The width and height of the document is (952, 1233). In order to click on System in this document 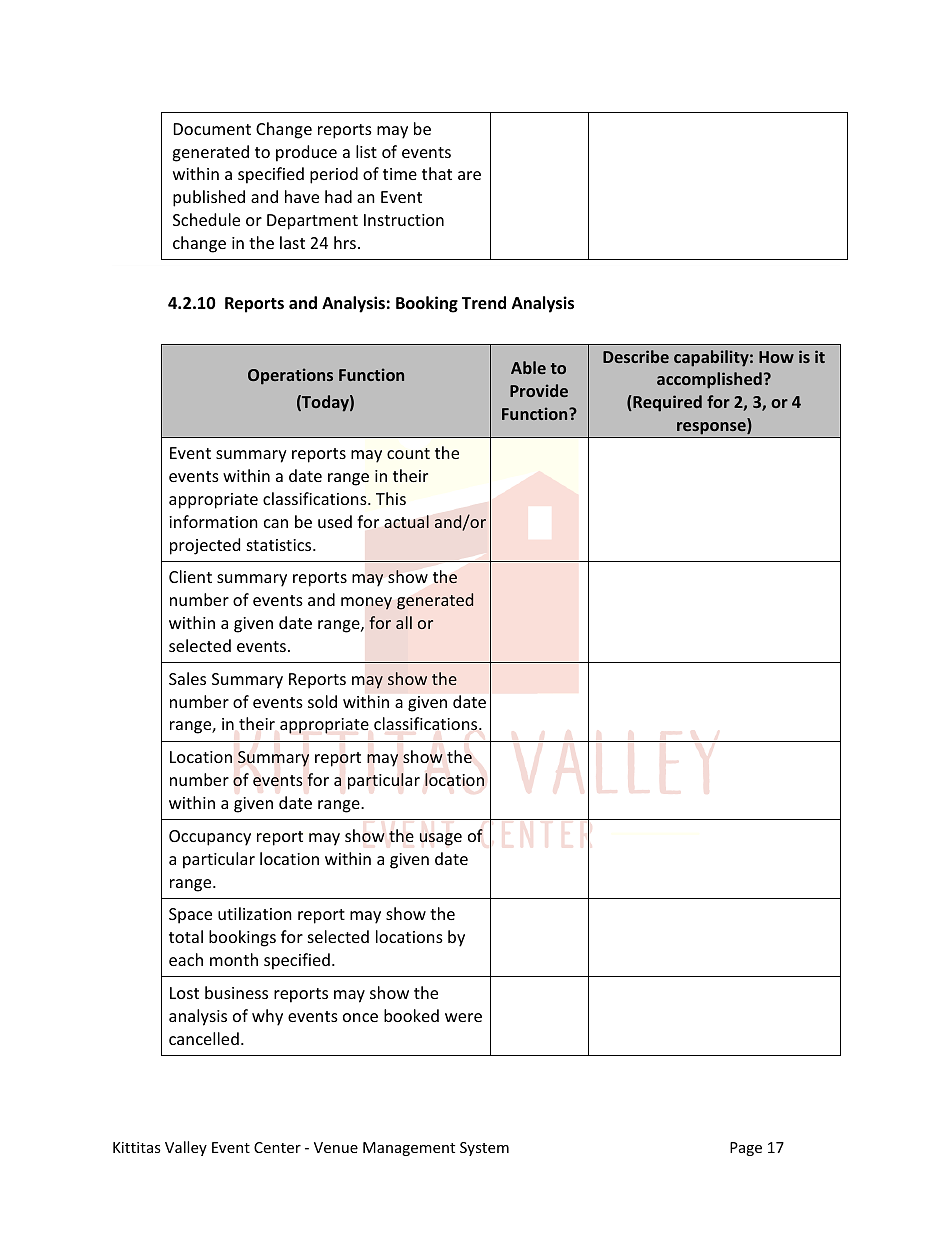, I will do `click(484, 1149)`.
